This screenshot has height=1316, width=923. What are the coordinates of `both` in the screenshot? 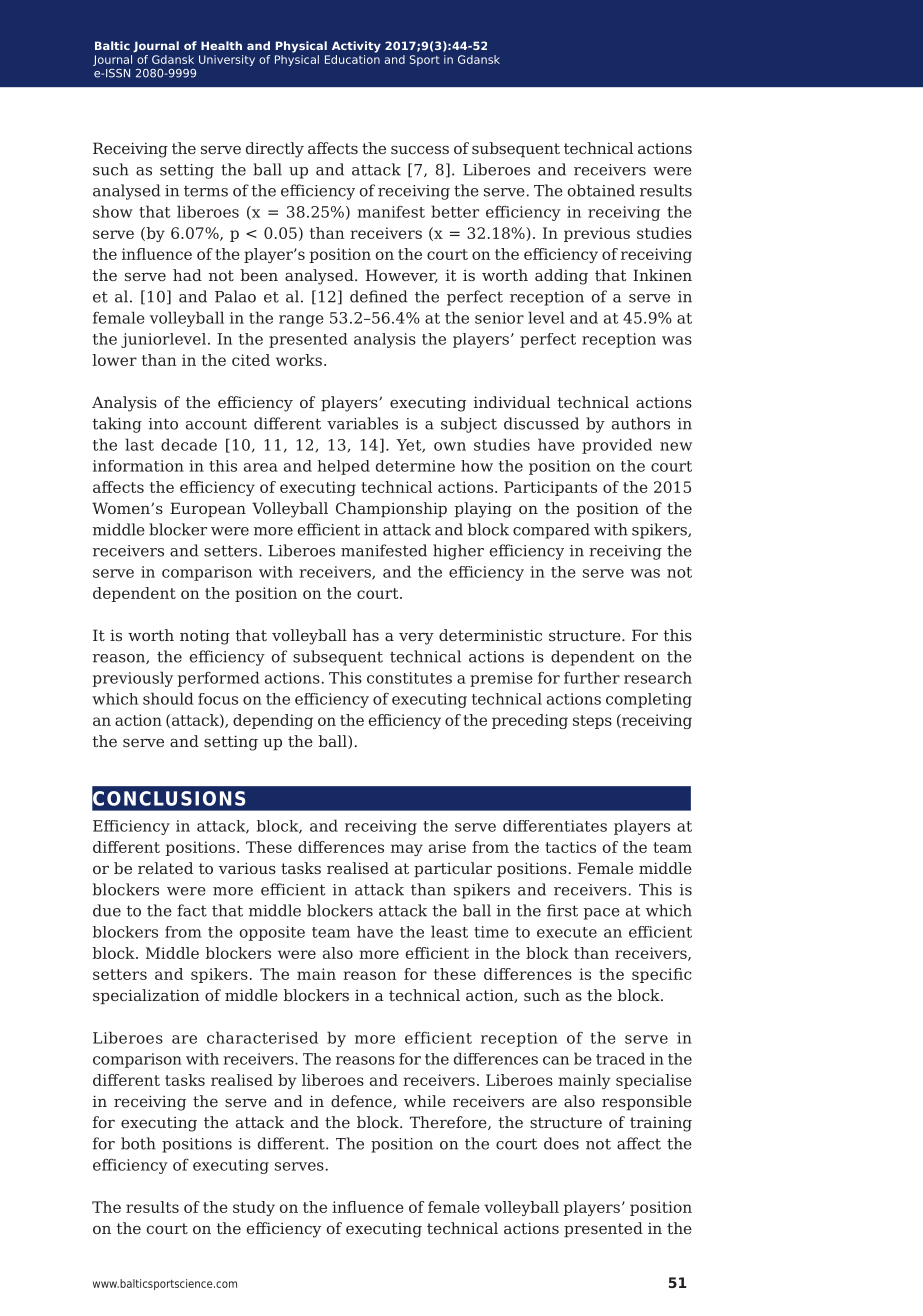 It's located at (138, 1143).
